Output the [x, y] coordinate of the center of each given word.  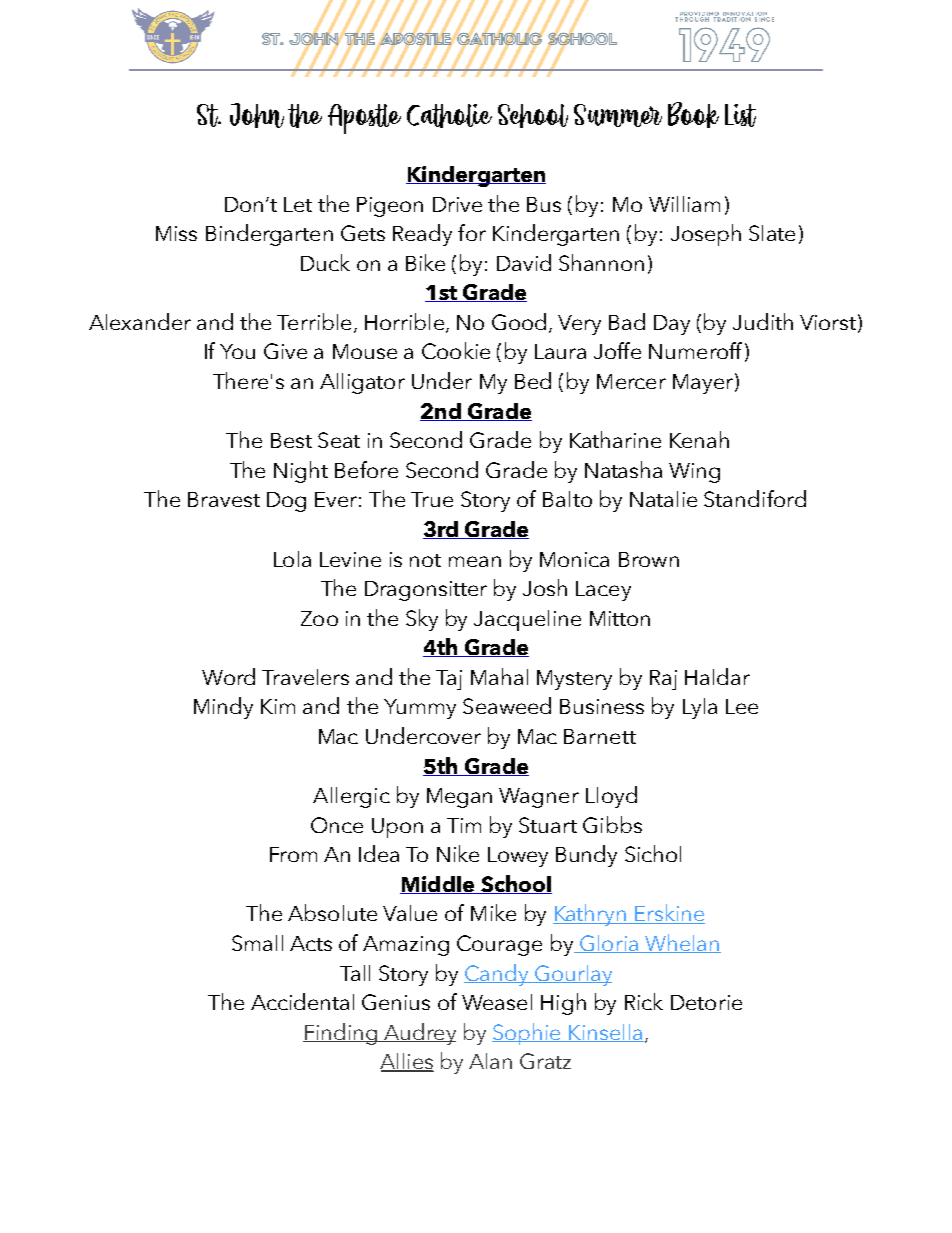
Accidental [302, 1001]
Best [291, 440]
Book [693, 115]
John [257, 115]
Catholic [449, 116]
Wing [694, 473]
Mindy [223, 708]
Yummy [420, 709]
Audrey [419, 1034]
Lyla [700, 708]
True [432, 499]
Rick [644, 1001]
